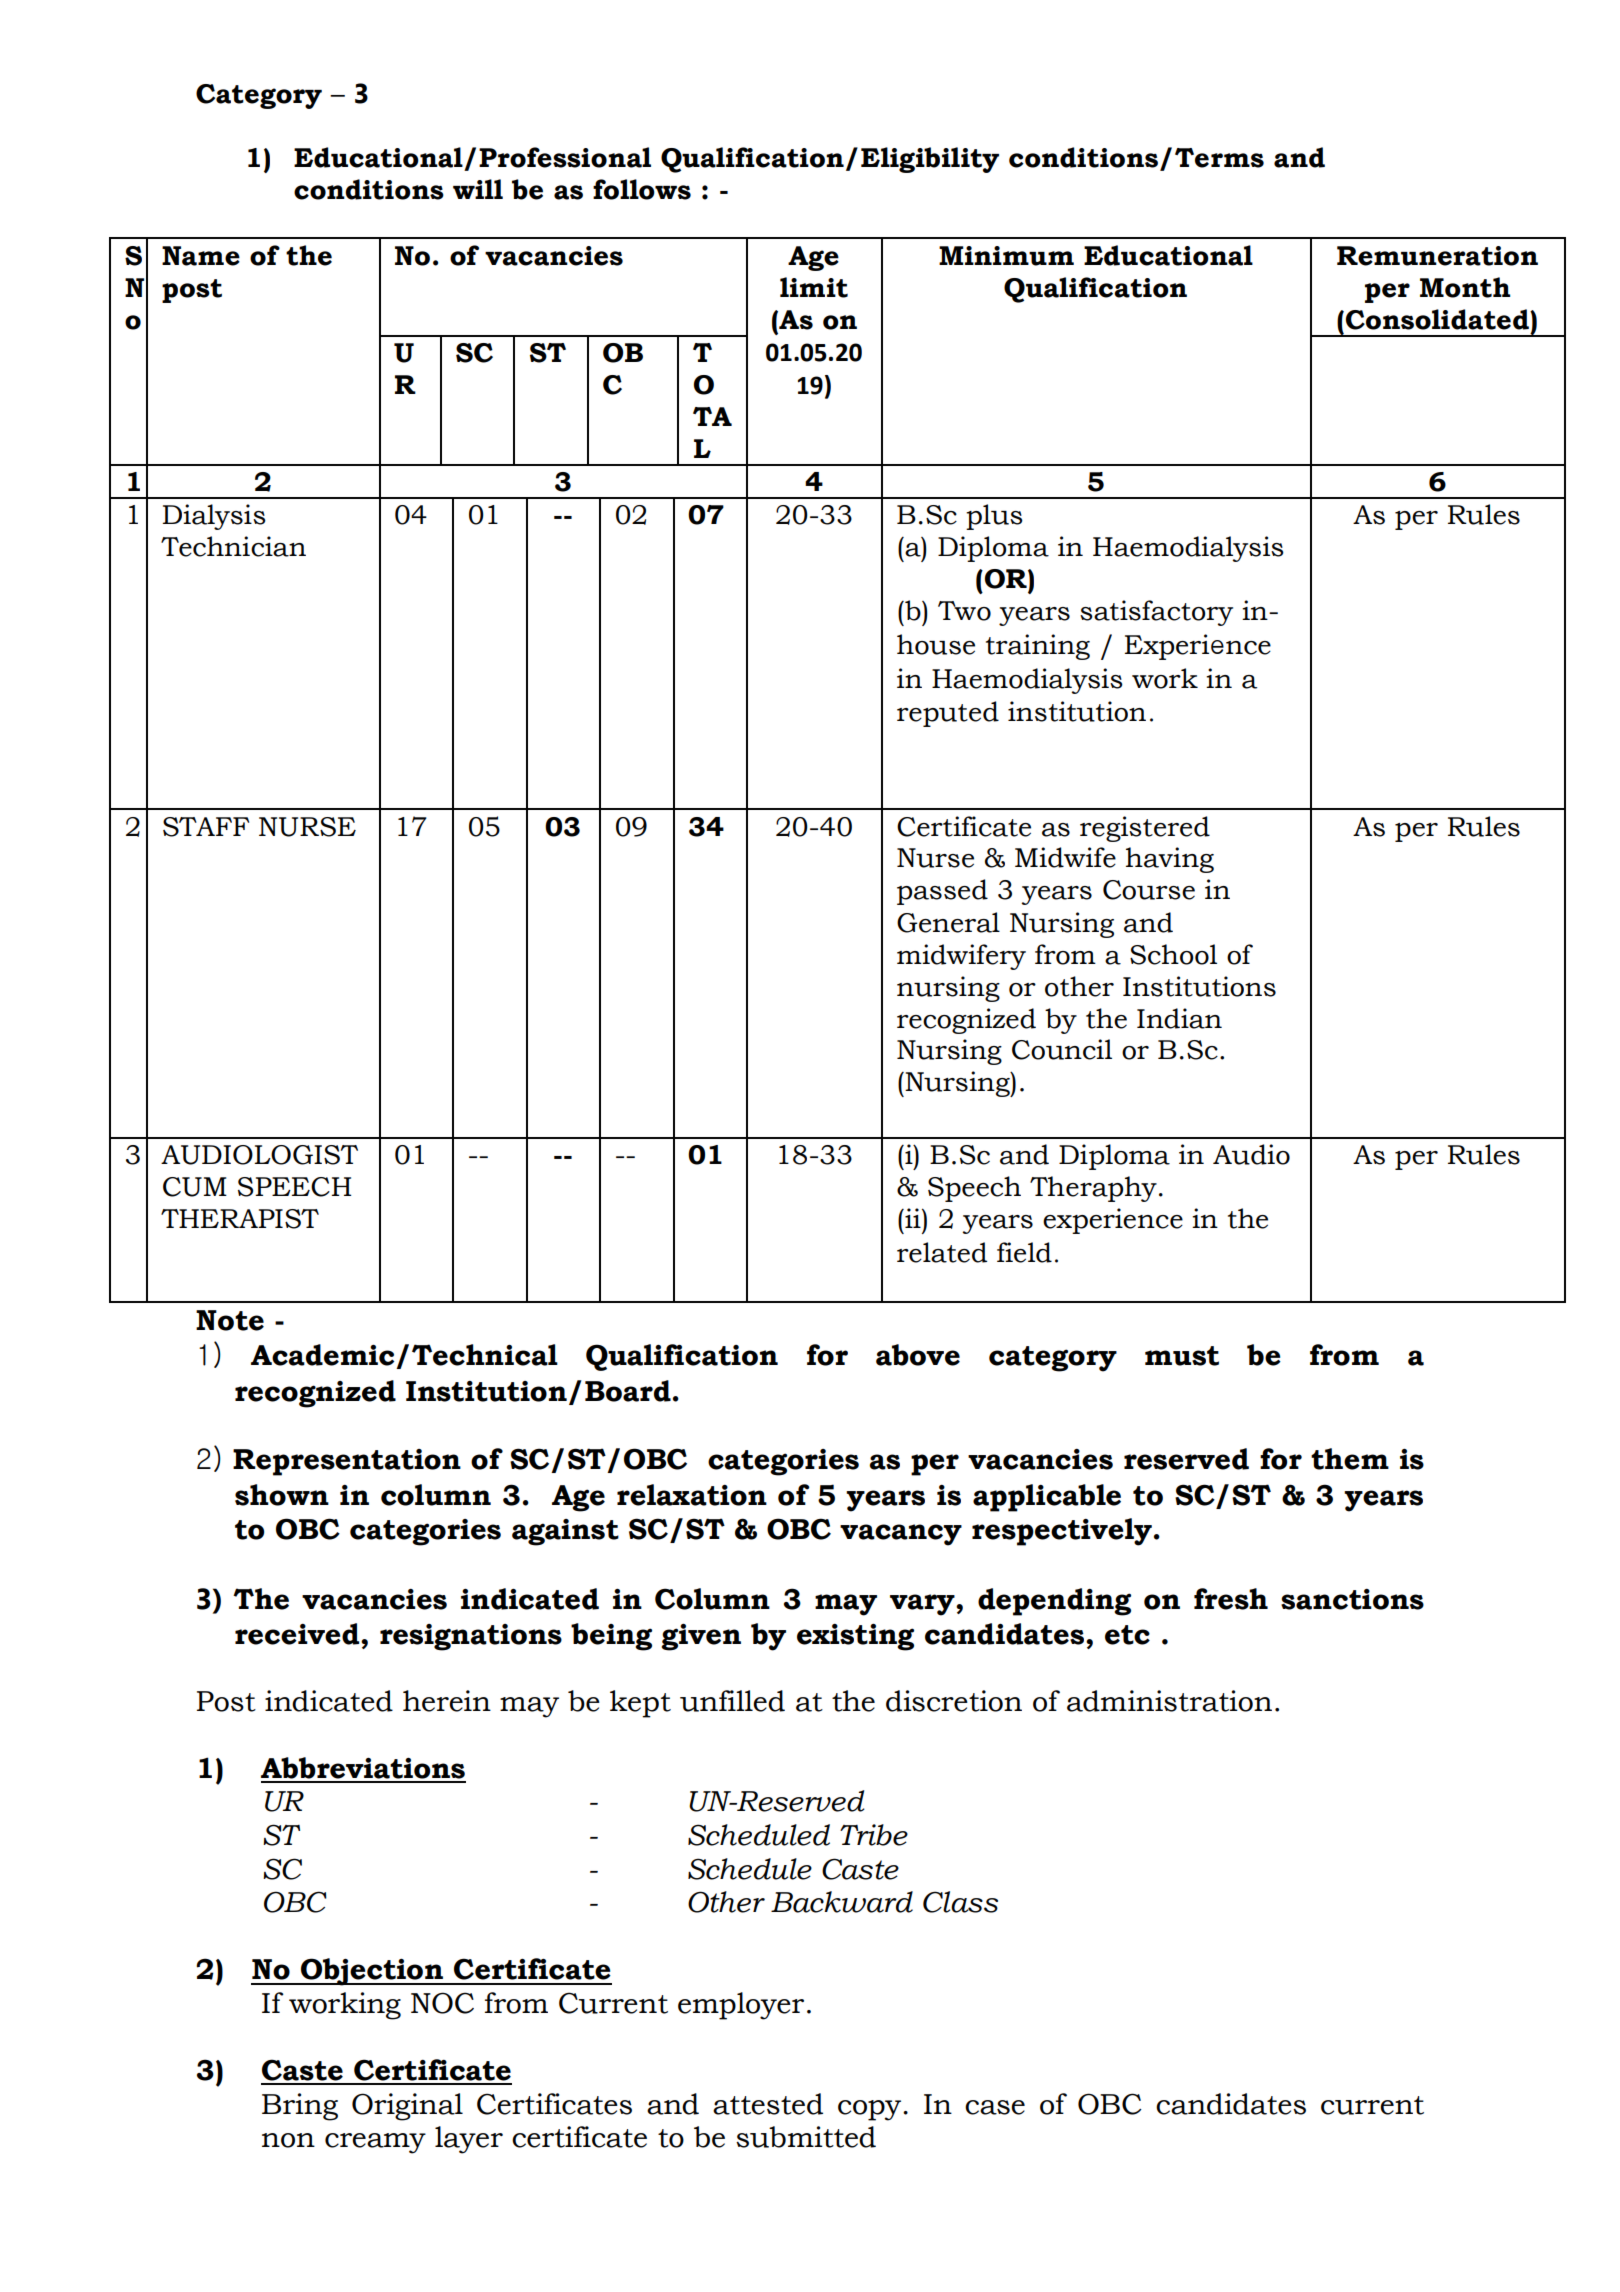 This screenshot has width=1620, height=2292. I want to click on Bring, so click(300, 2107).
